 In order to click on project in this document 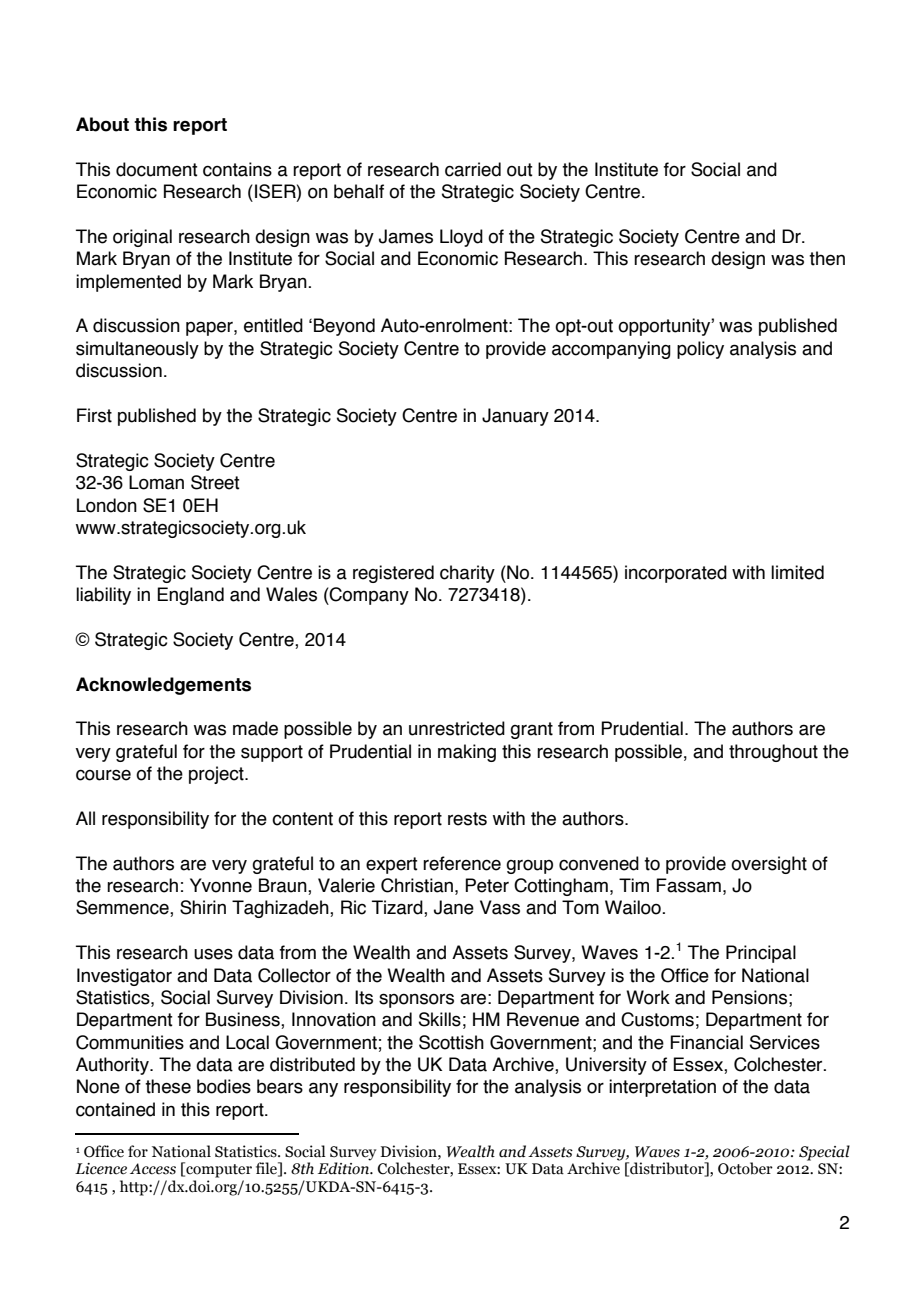, I will do `click(217, 775)`.
